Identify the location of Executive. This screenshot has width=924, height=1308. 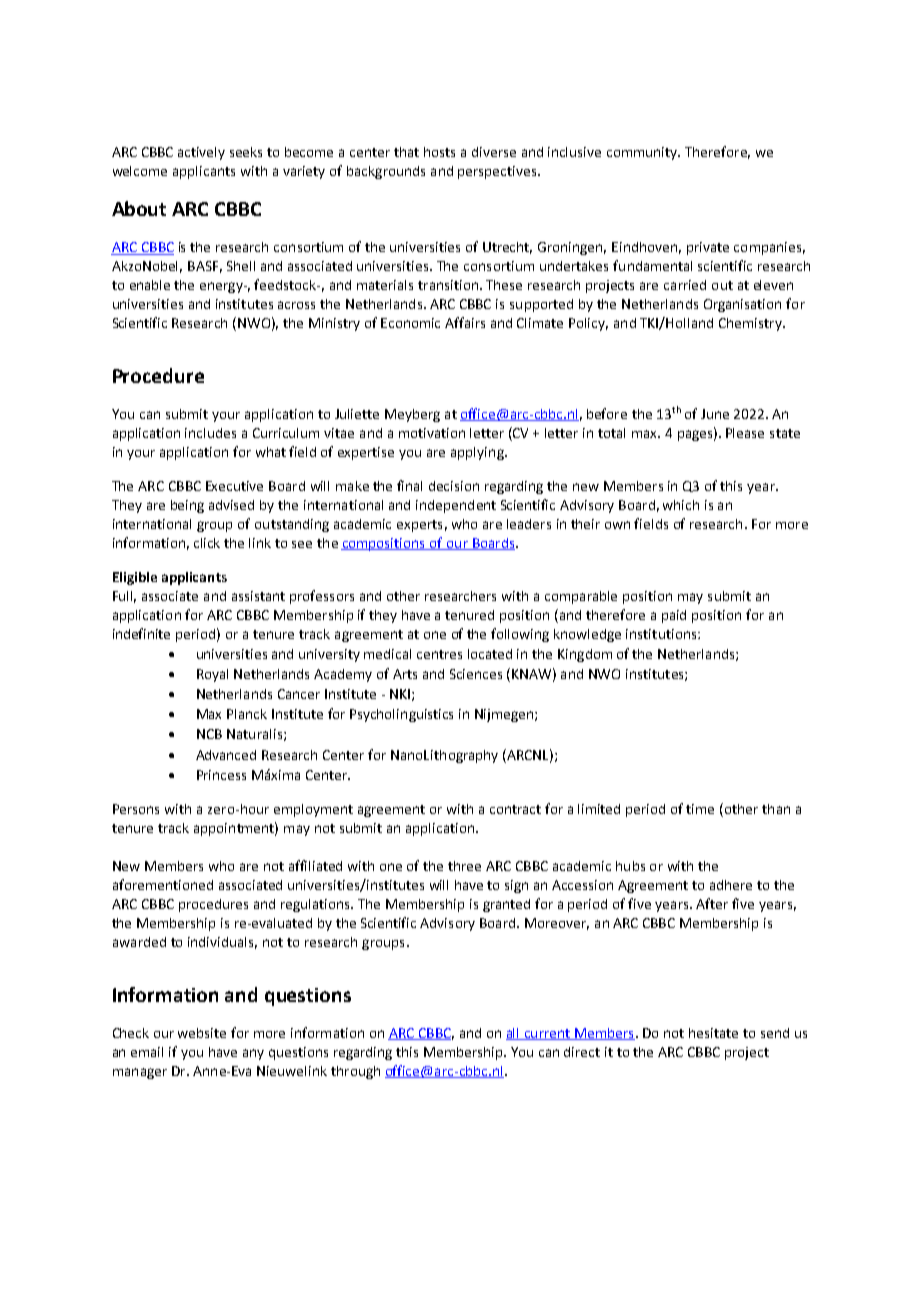
(234, 486).
